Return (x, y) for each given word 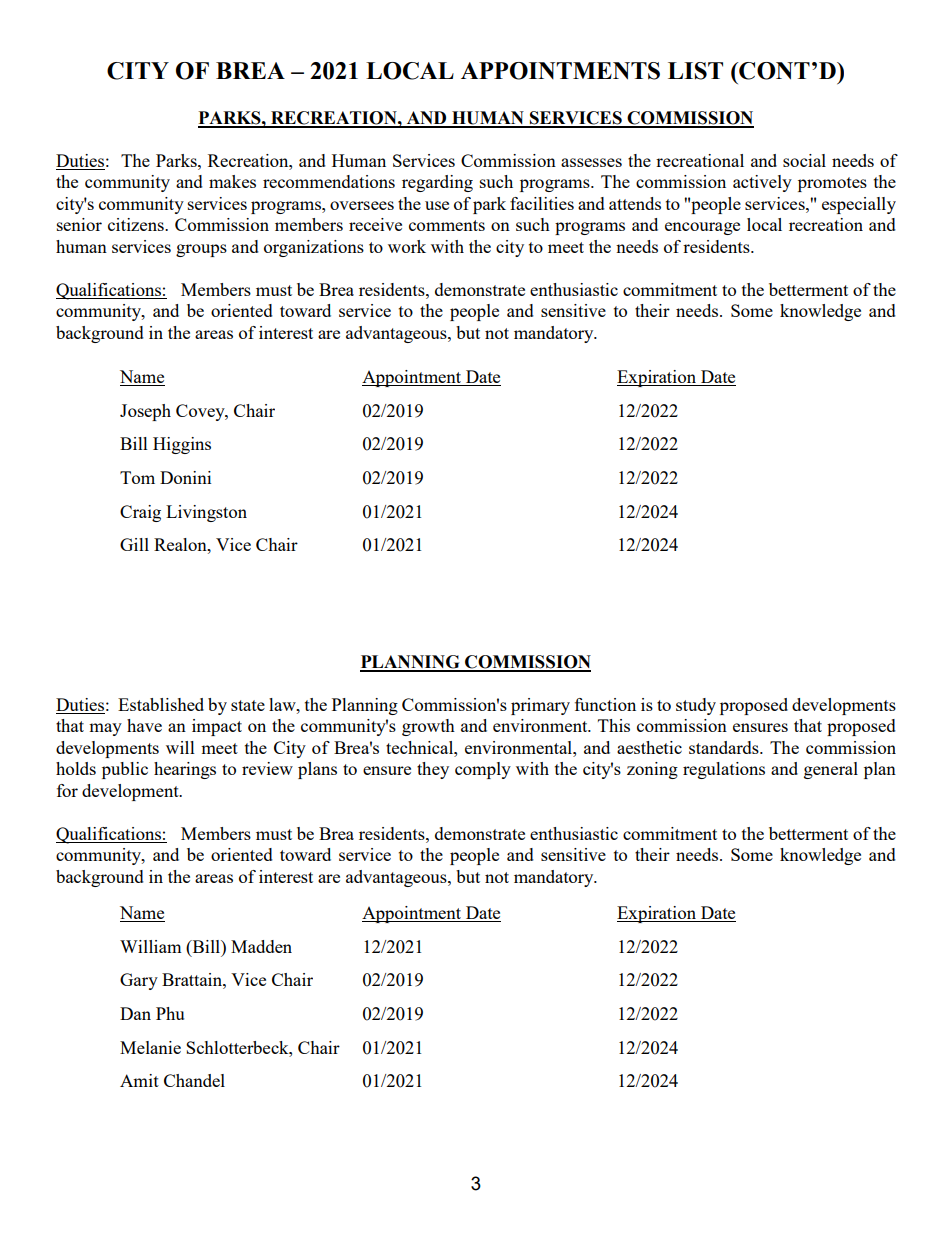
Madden (261, 946)
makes (232, 181)
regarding (437, 183)
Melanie (150, 1047)
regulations (724, 770)
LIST (695, 71)
